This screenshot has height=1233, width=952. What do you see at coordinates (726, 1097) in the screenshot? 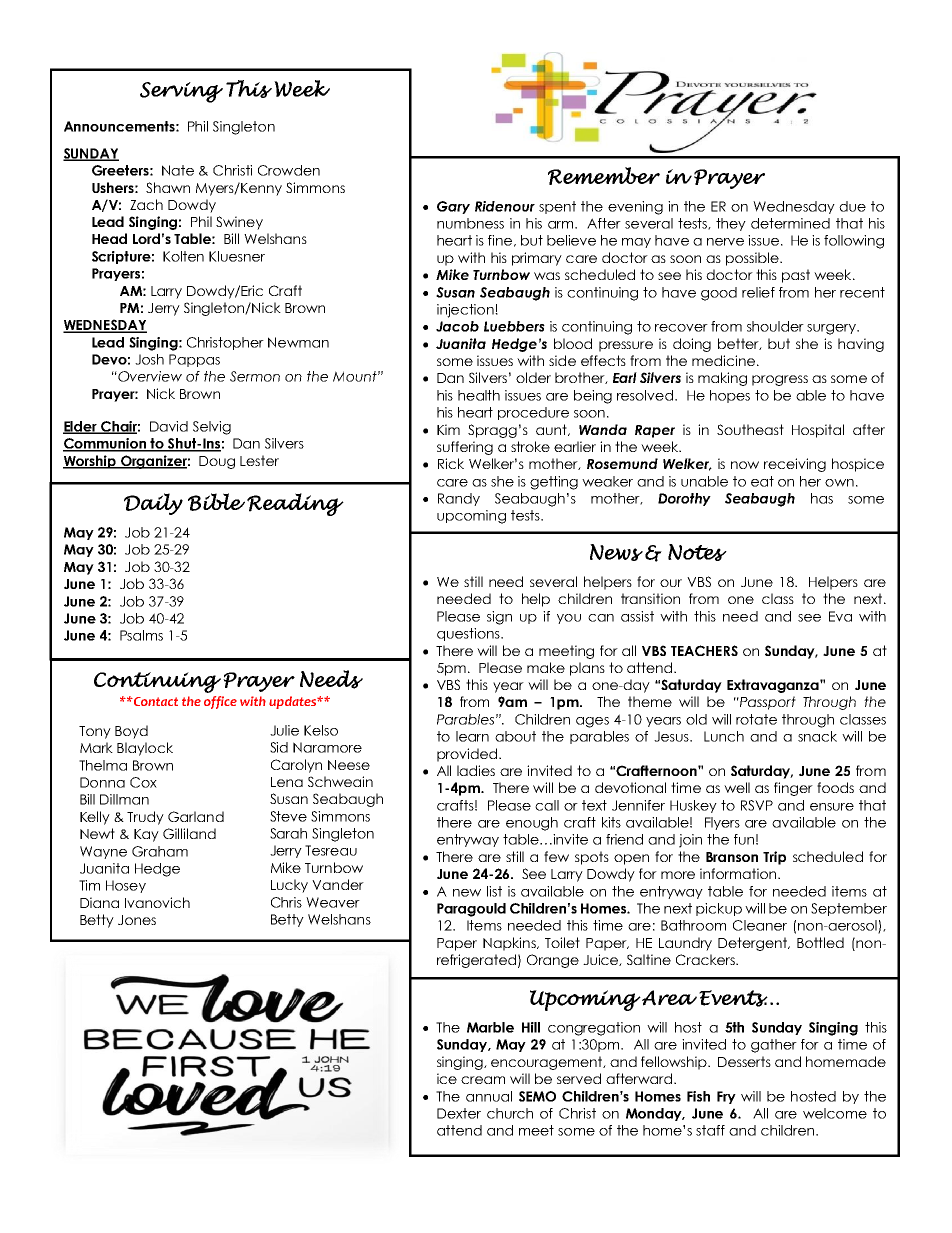
I see `Fry` at bounding box center [726, 1097].
